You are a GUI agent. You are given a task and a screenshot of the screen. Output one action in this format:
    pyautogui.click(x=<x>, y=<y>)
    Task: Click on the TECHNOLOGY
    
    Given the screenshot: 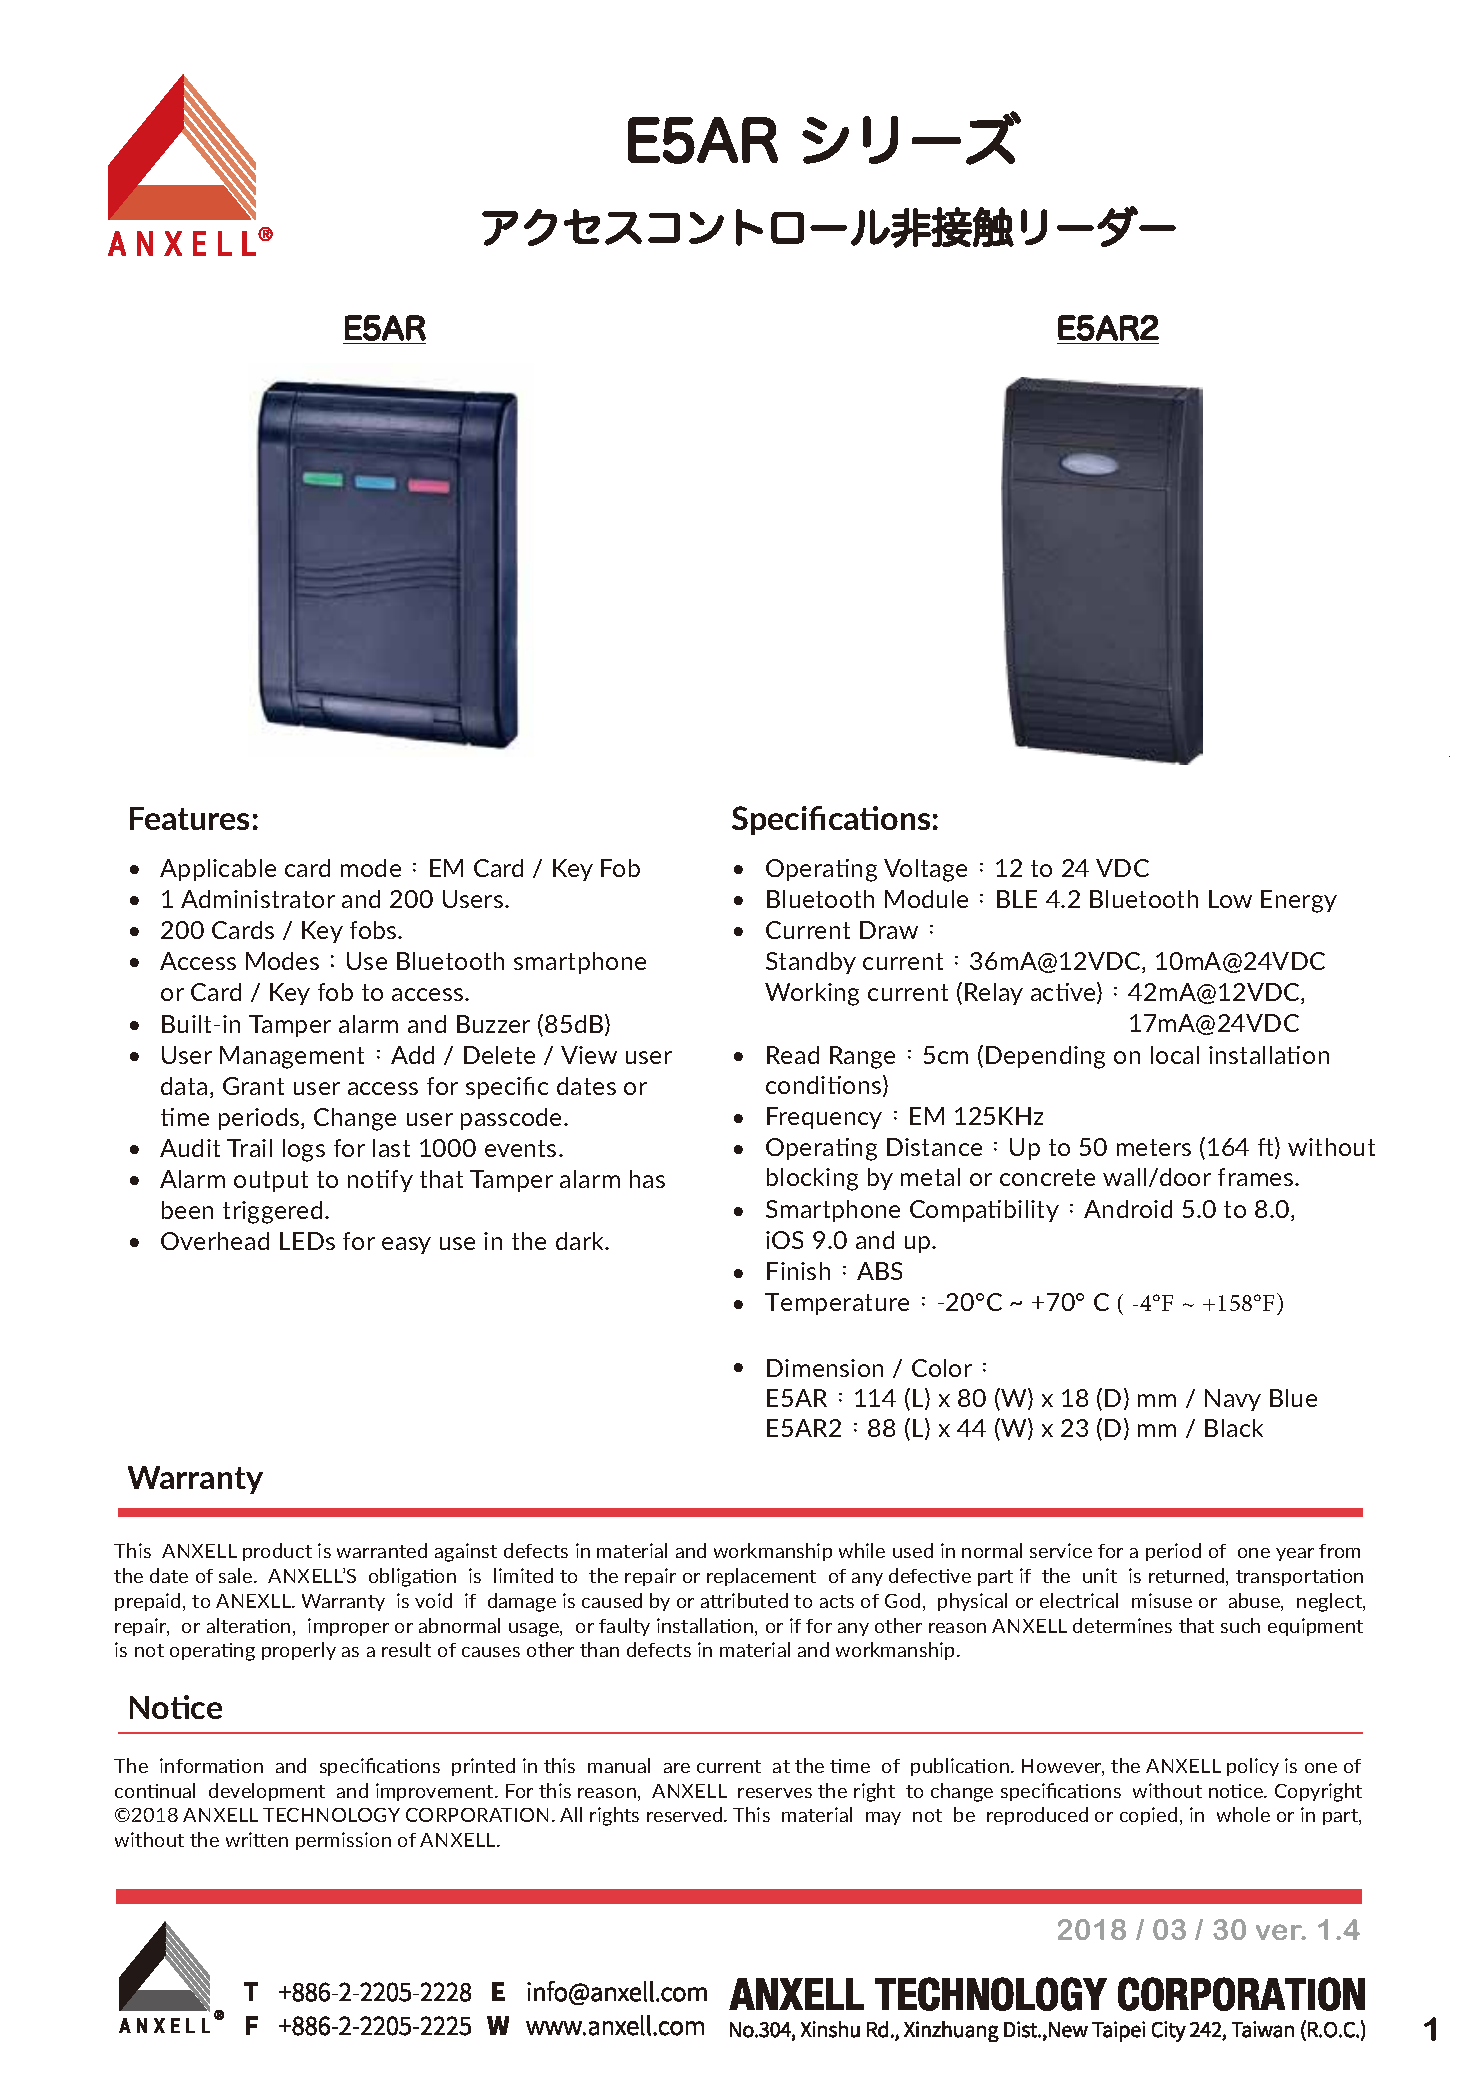 What is the action you would take?
    pyautogui.click(x=331, y=1815)
